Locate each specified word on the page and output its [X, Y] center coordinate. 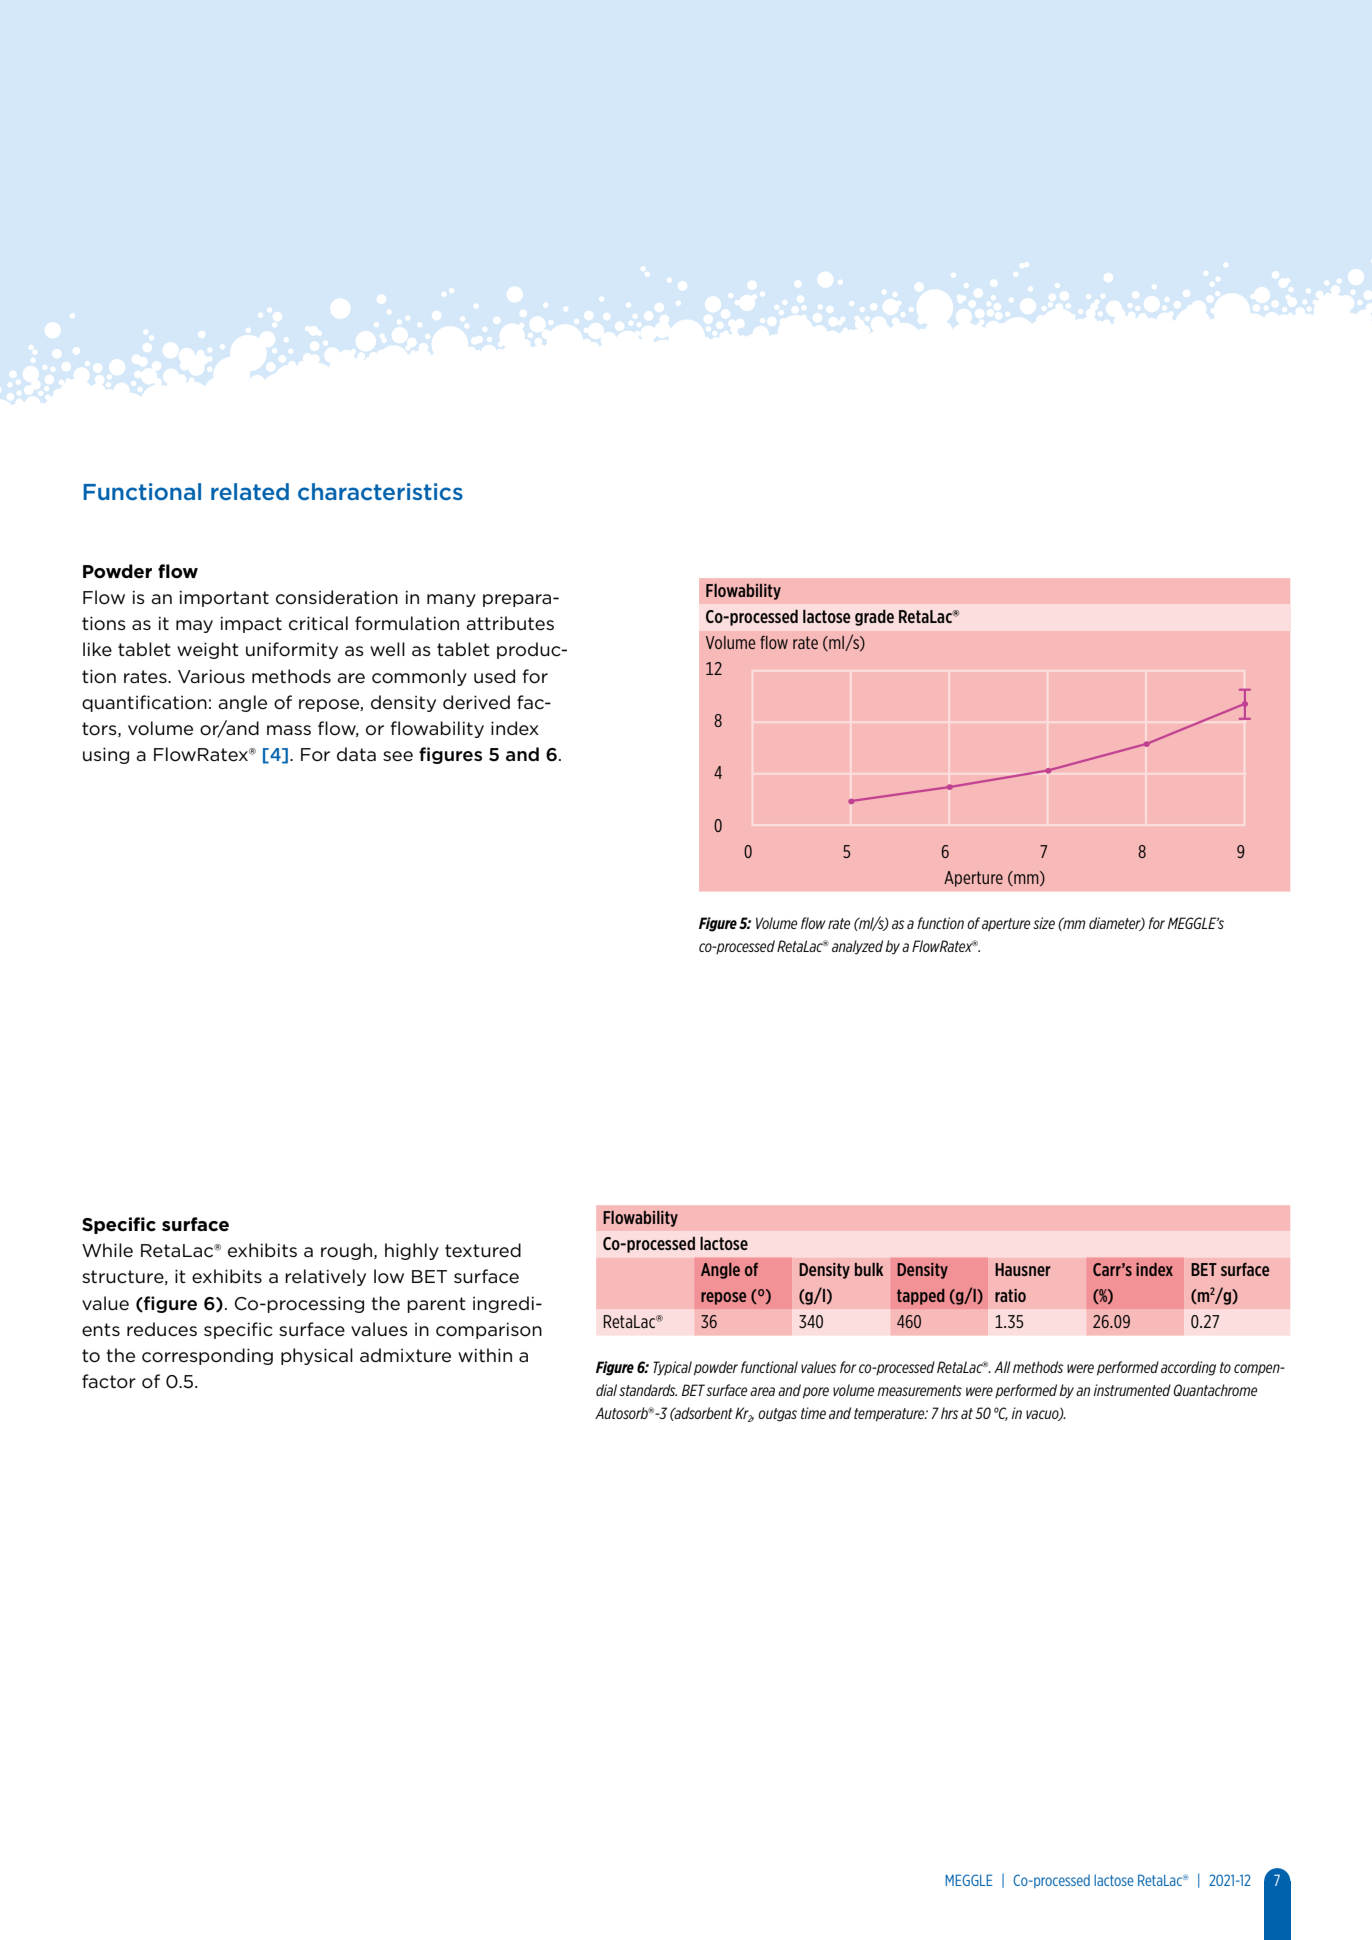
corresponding [207, 1356]
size [1044, 923]
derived [476, 702]
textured [483, 1250]
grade [874, 618]
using [106, 755]
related [250, 491]
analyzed [857, 947]
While [107, 1250]
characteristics [380, 491]
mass [289, 730]
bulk [869, 1269]
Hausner [1023, 1269]
